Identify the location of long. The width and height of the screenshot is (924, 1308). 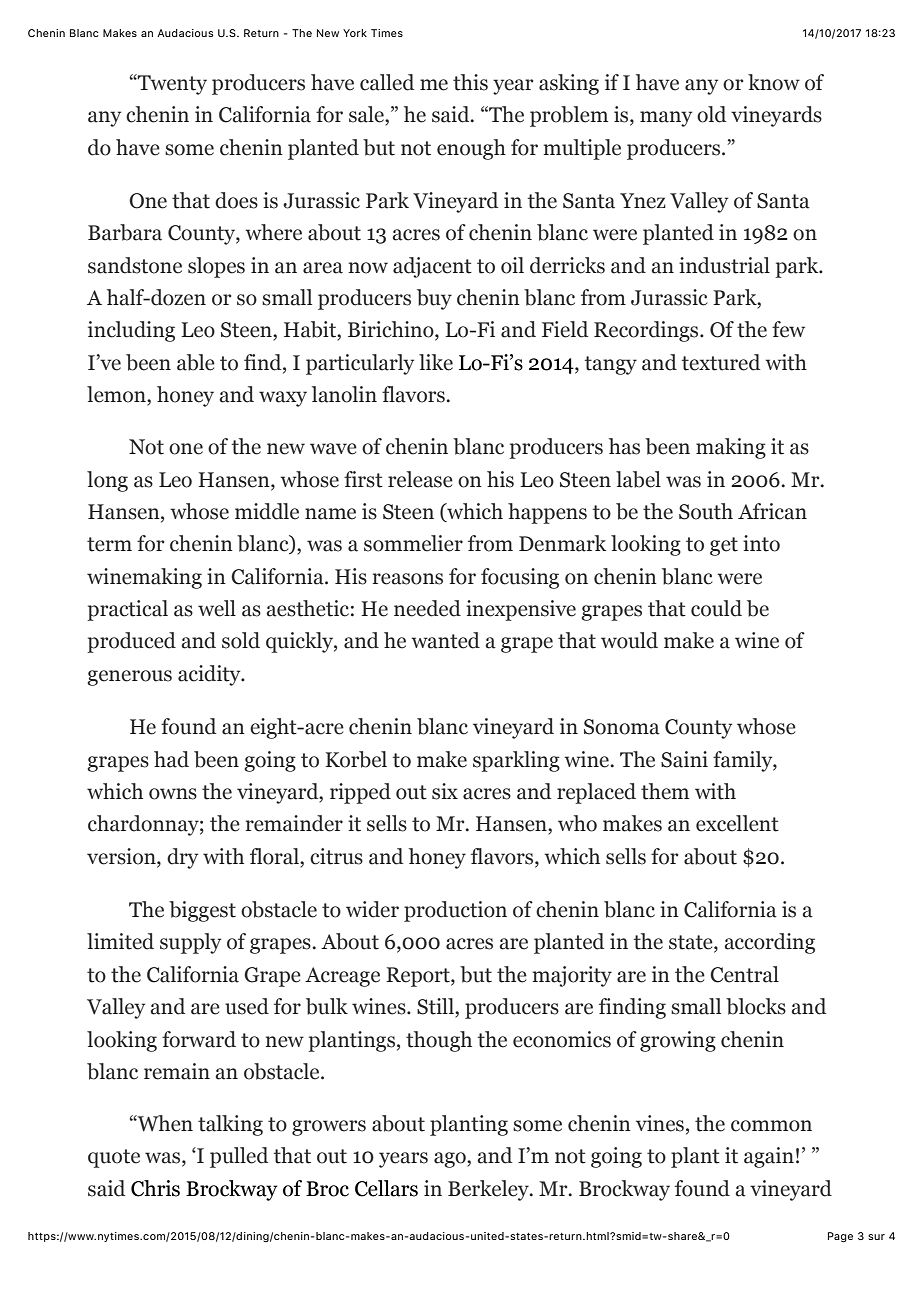
(107, 481).
